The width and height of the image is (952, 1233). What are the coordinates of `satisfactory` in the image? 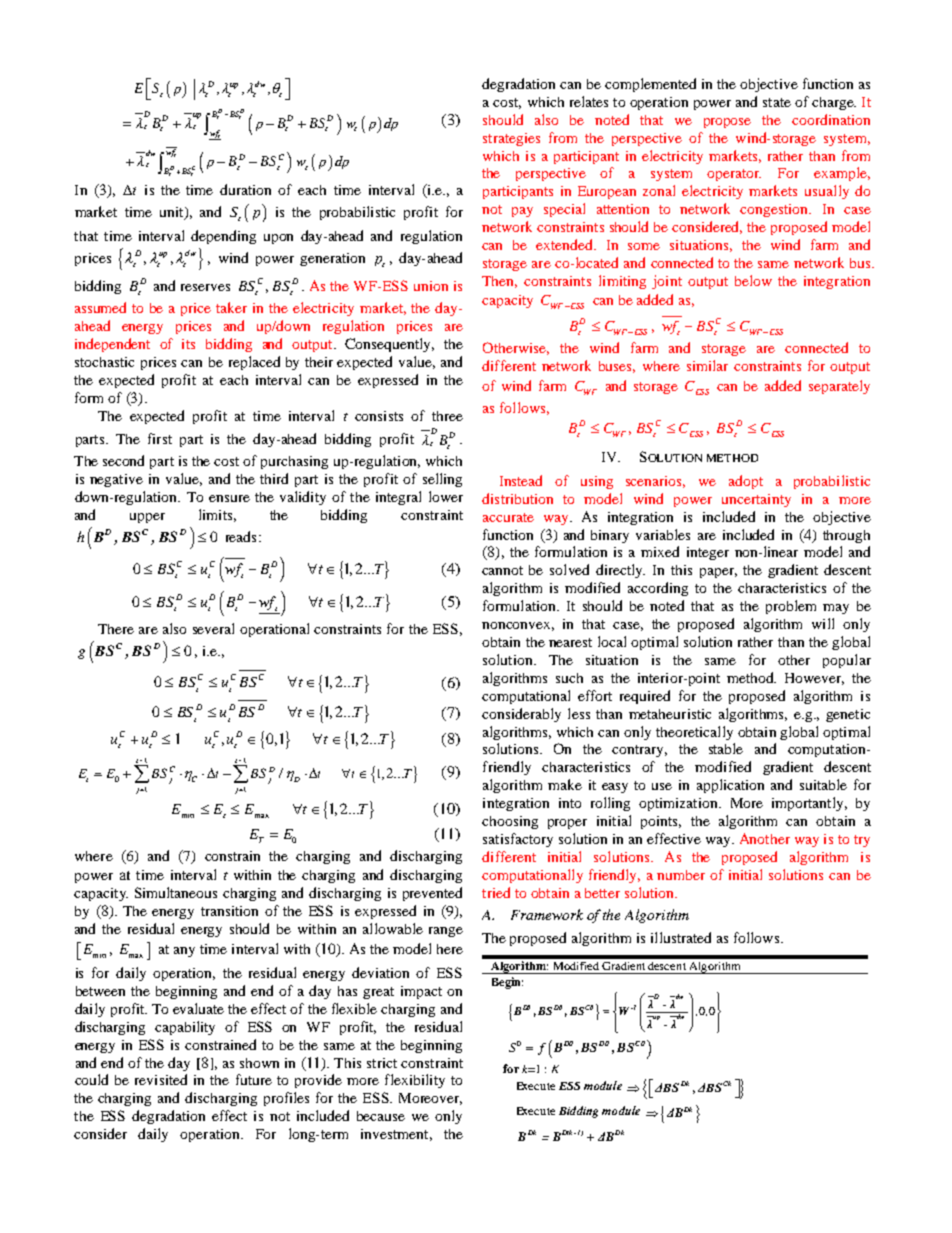 It's located at (518, 840).
